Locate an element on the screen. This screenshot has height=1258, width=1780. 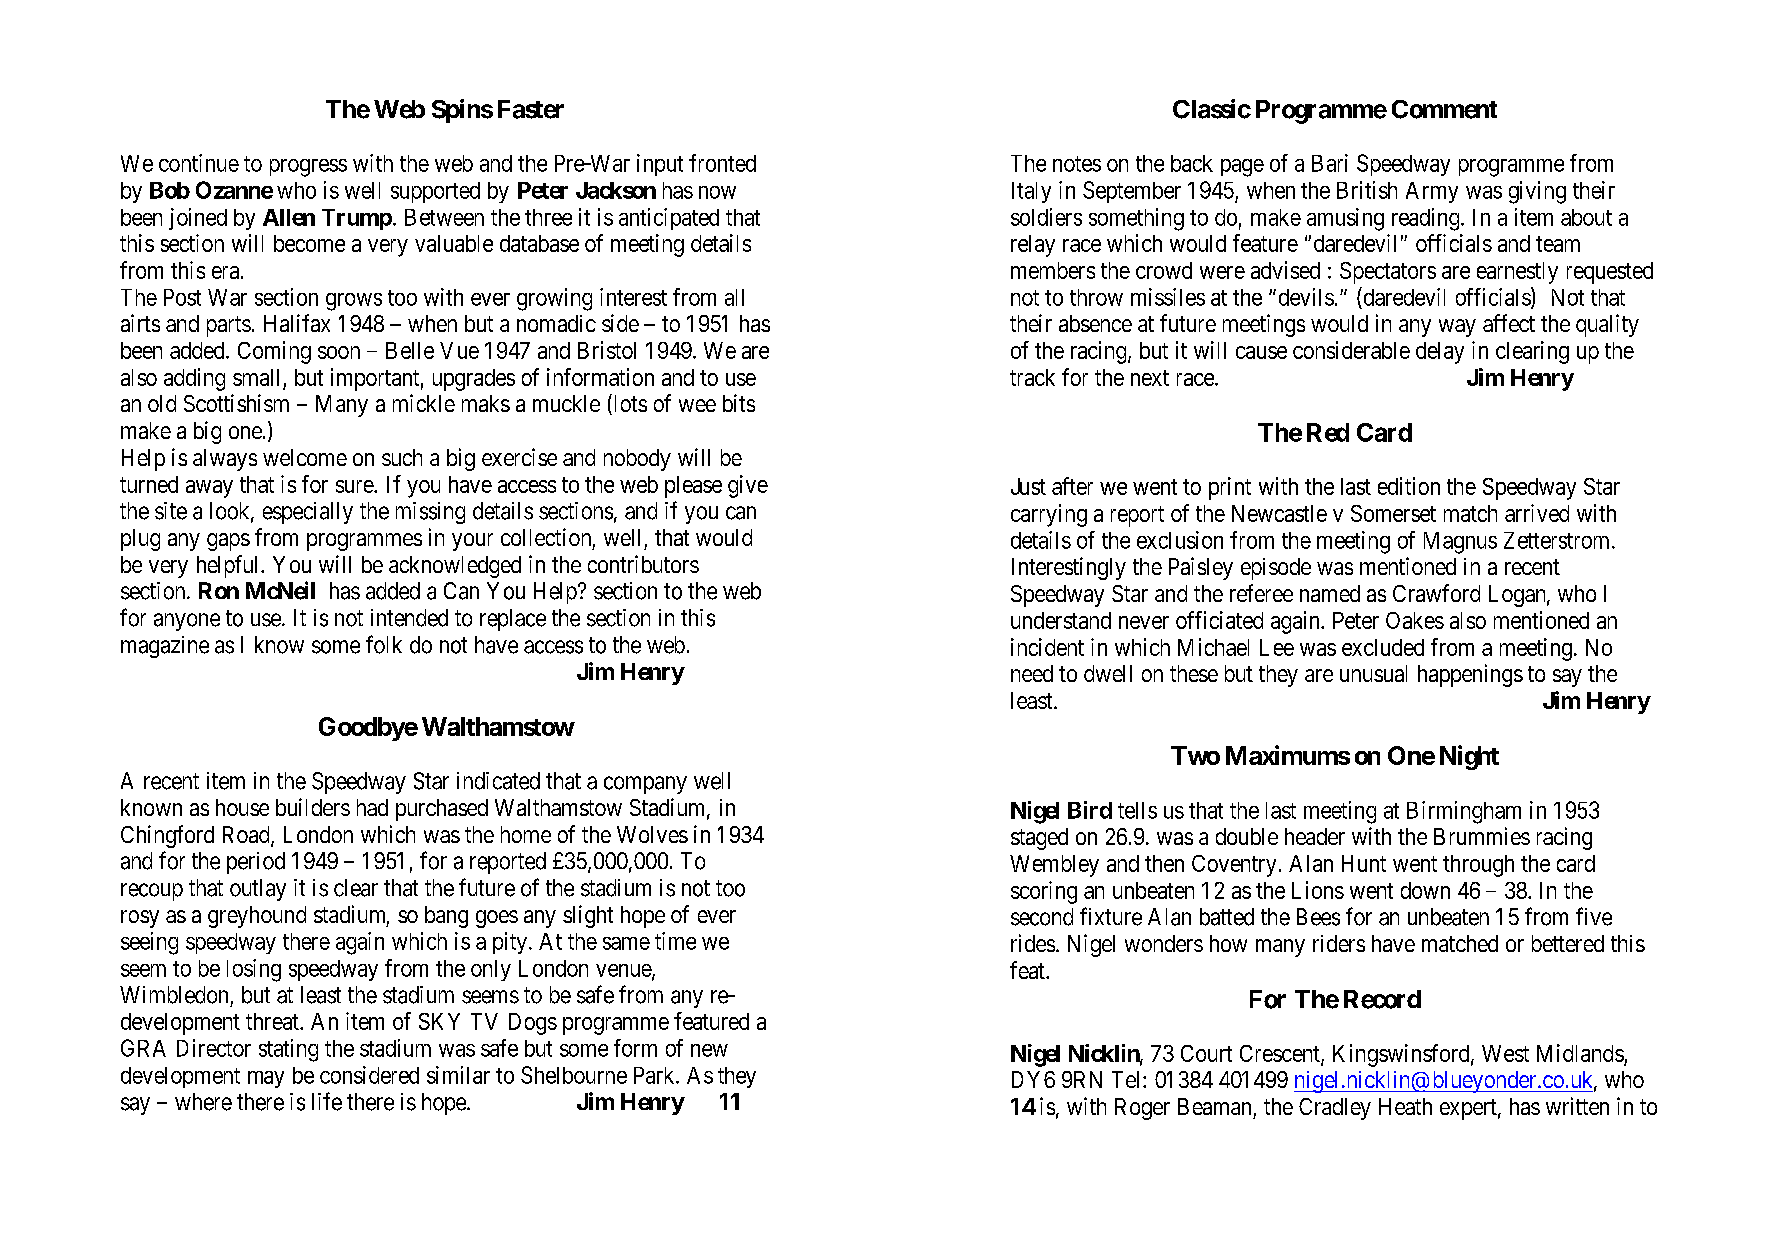
through is located at coordinates (1478, 866).
